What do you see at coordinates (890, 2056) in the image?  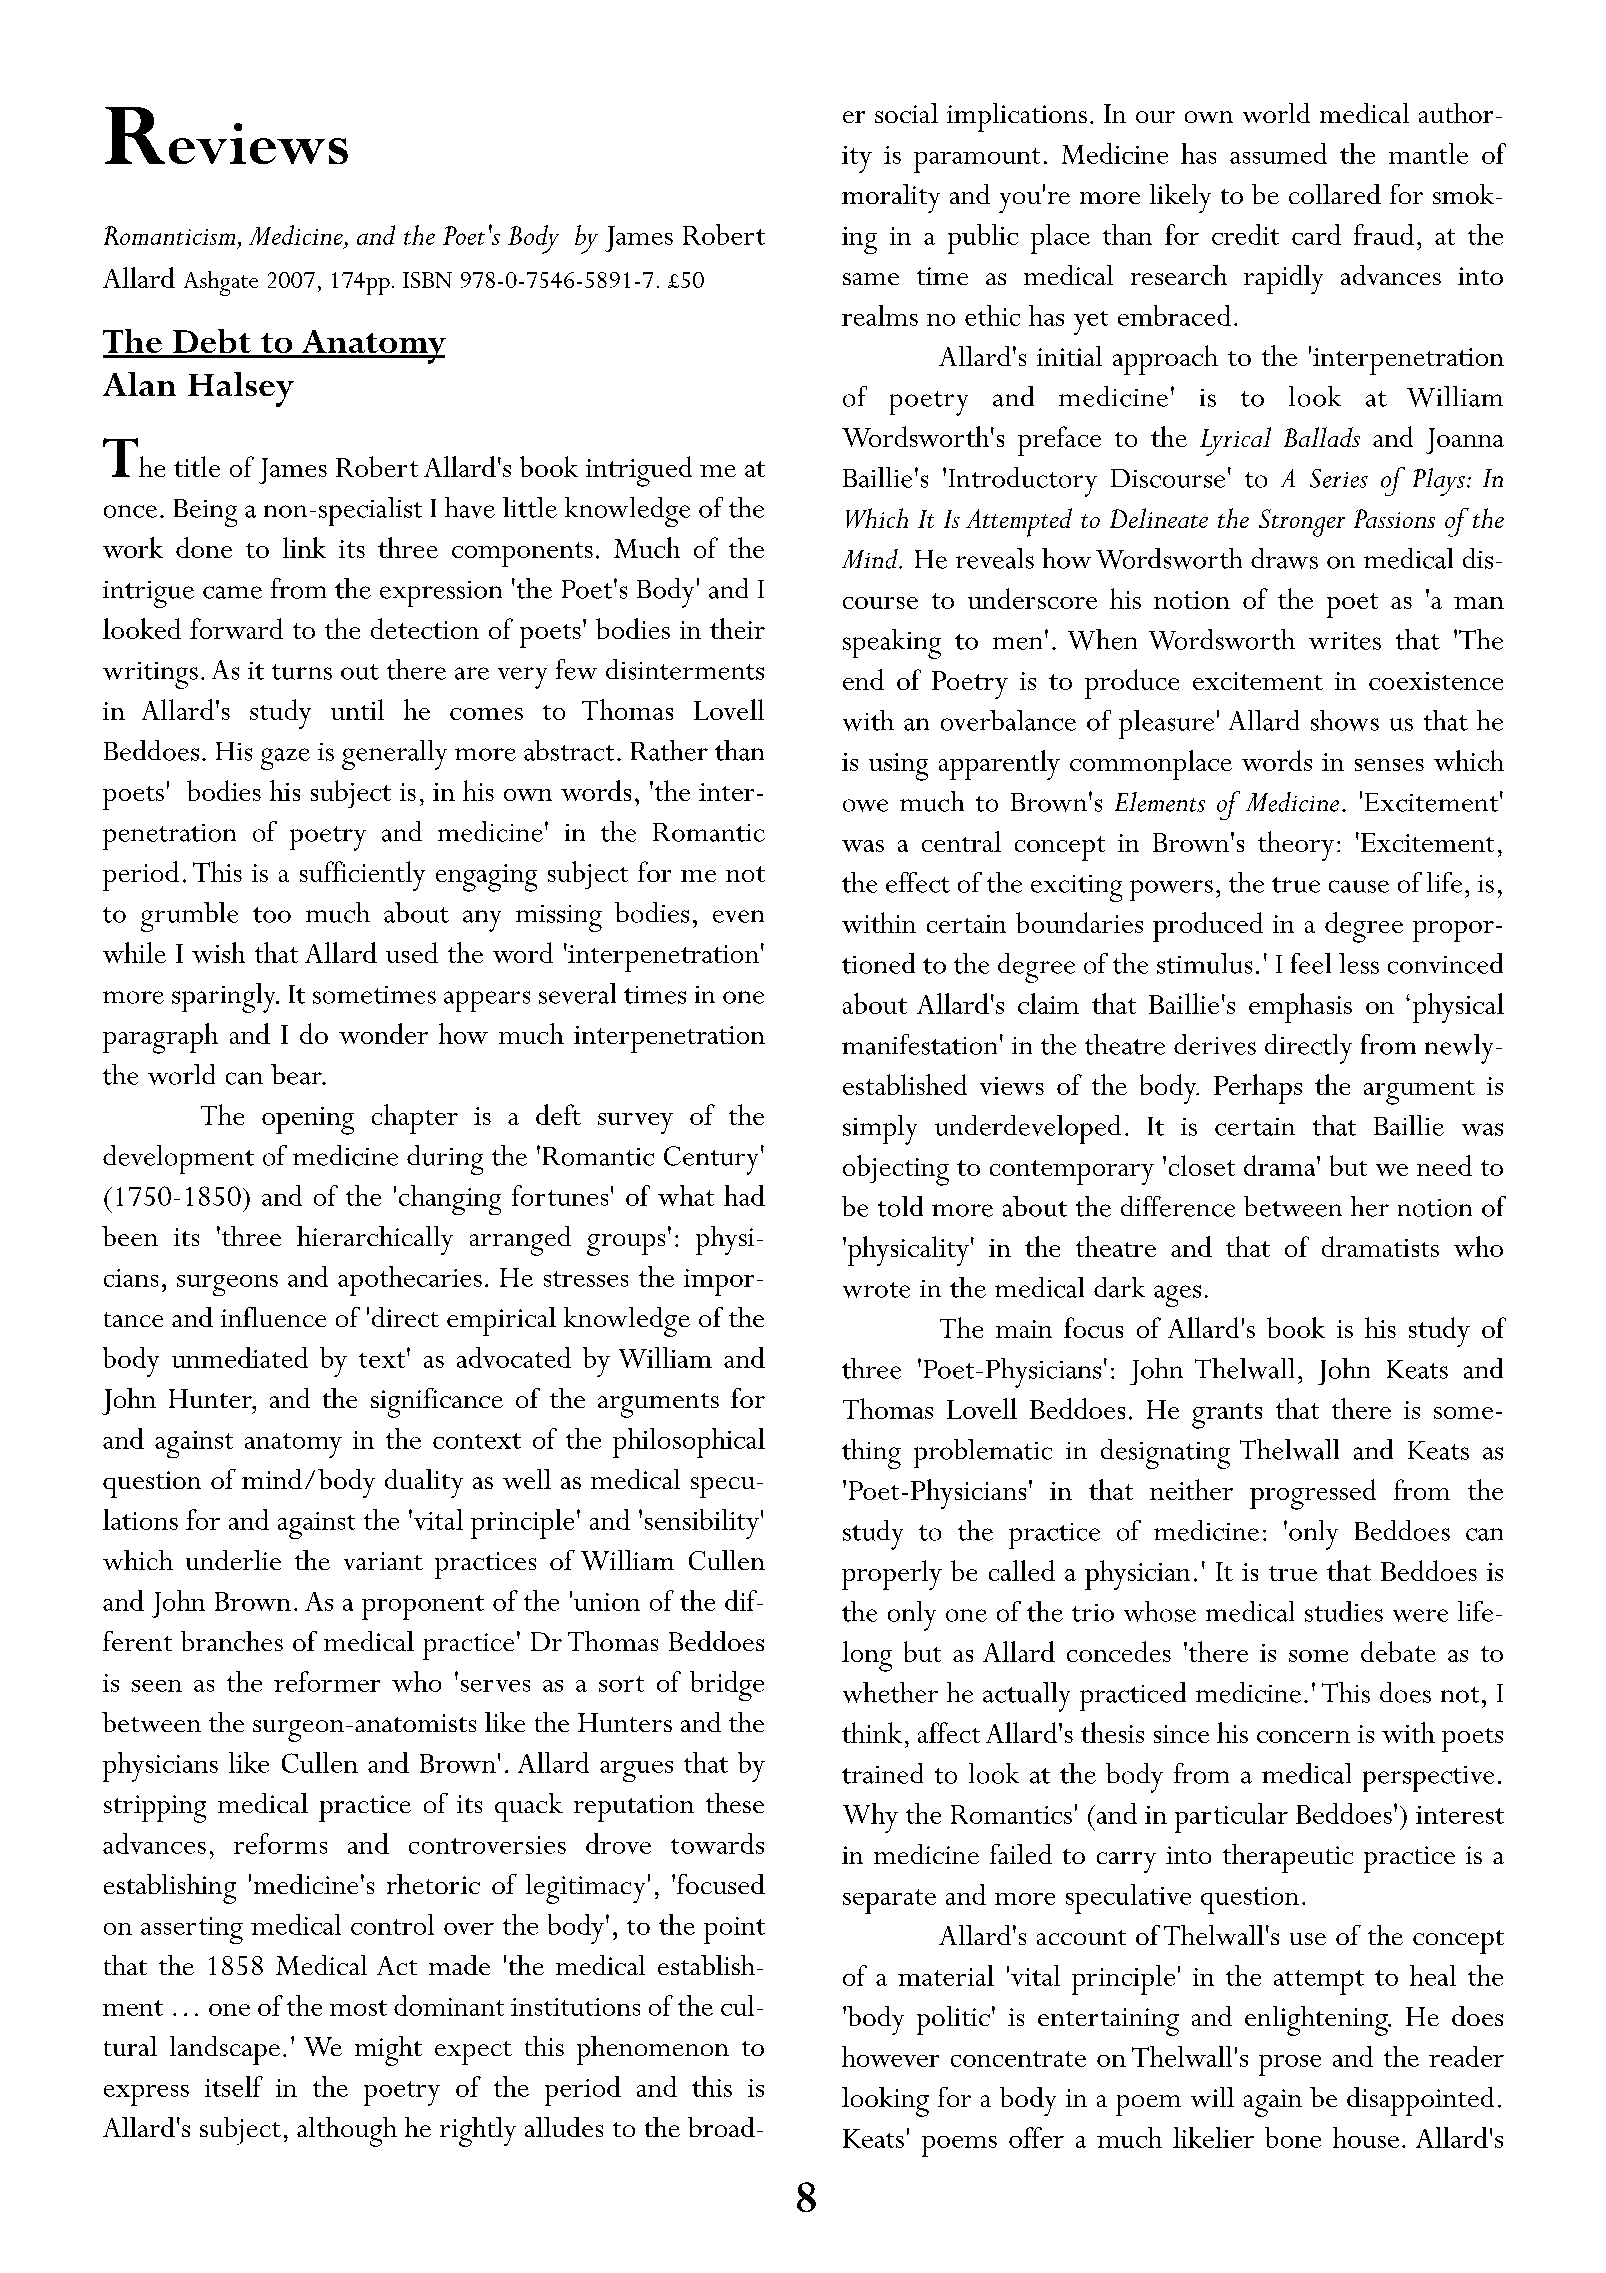 I see `however` at bounding box center [890, 2056].
